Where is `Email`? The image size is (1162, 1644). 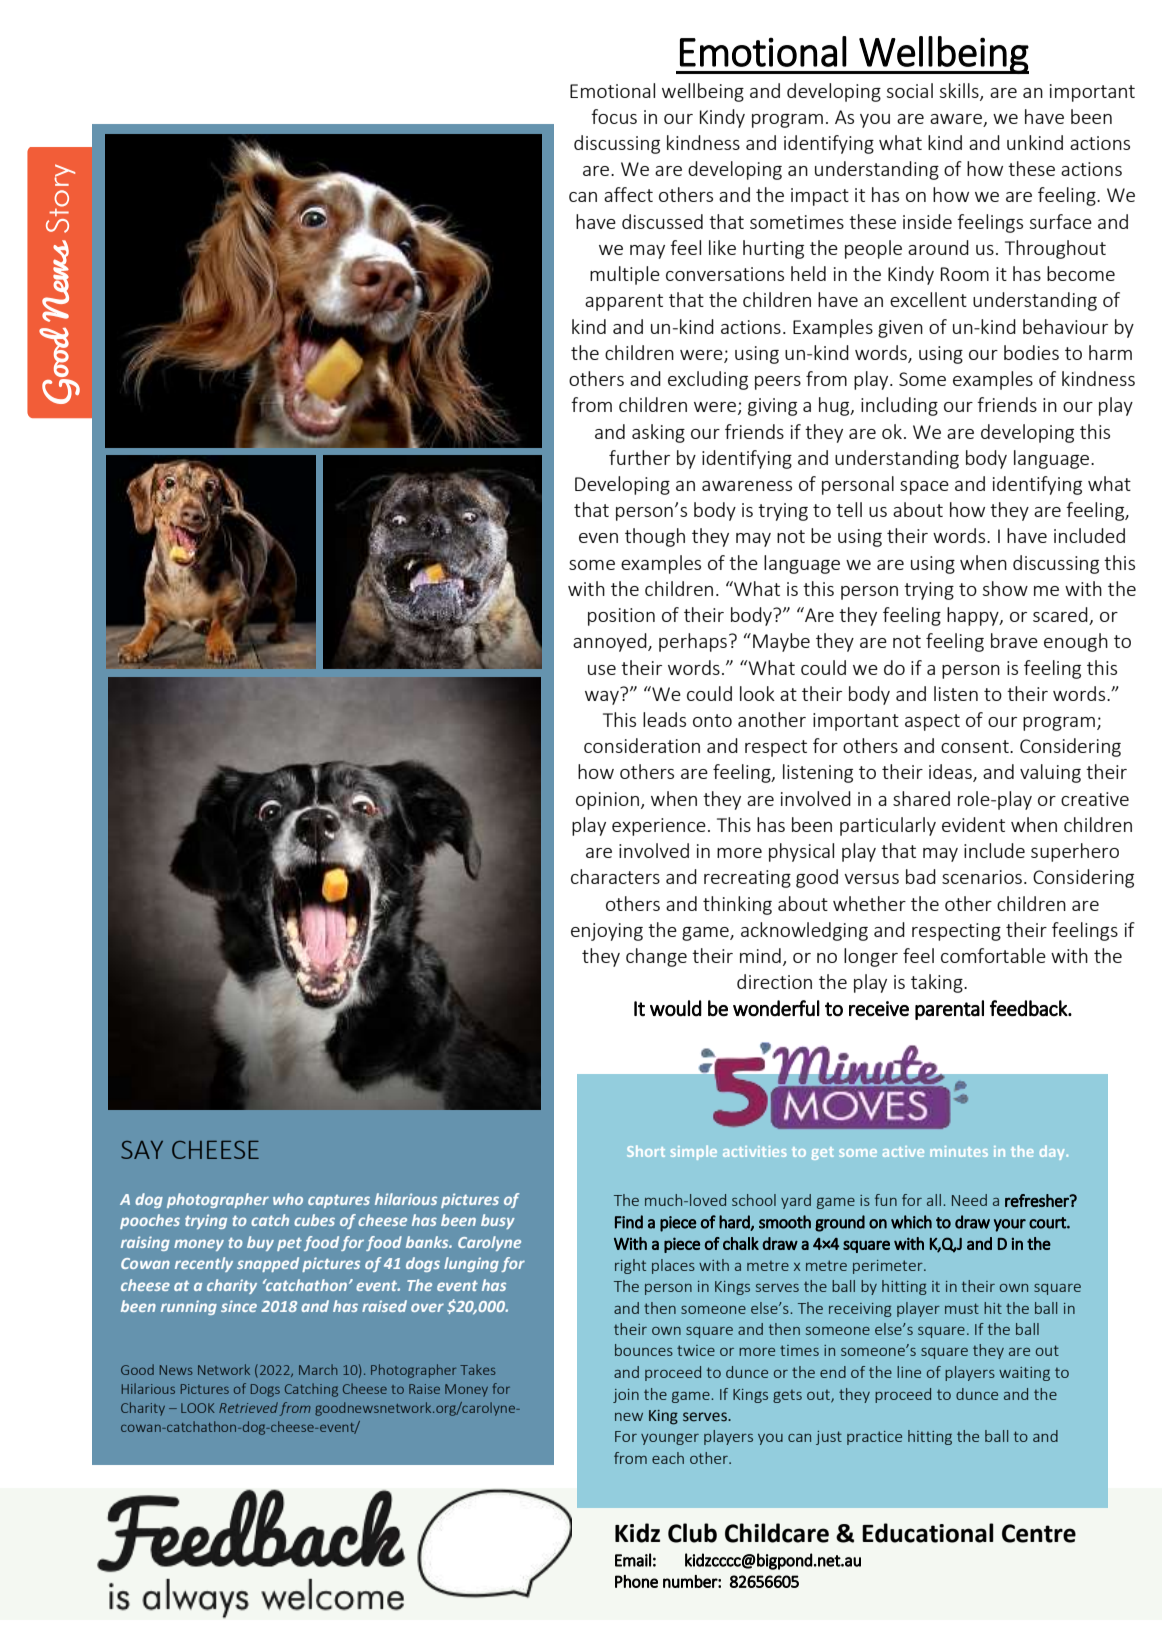 Email is located at coordinates (633, 1560).
